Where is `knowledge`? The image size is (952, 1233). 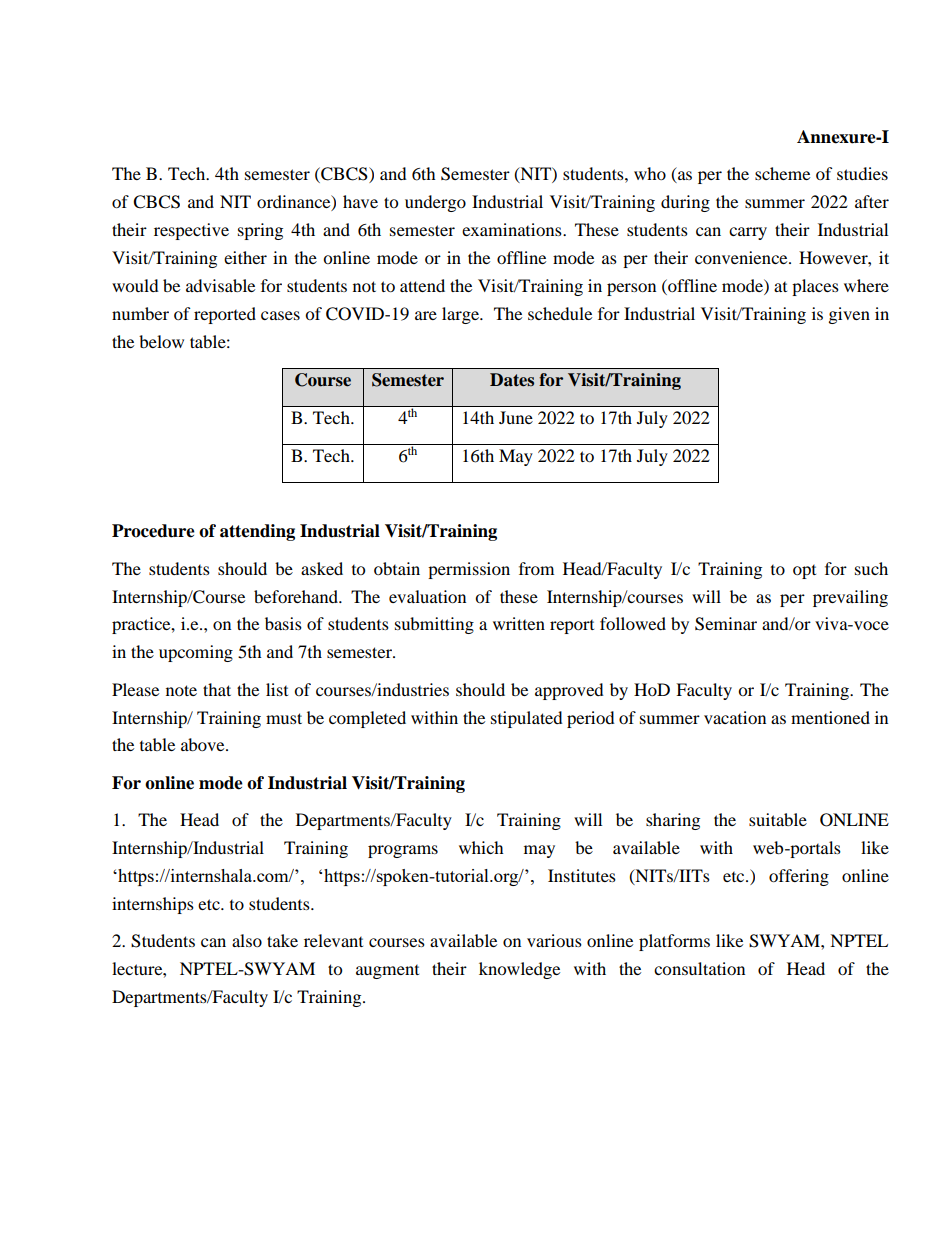 knowledge is located at coordinates (519, 970).
